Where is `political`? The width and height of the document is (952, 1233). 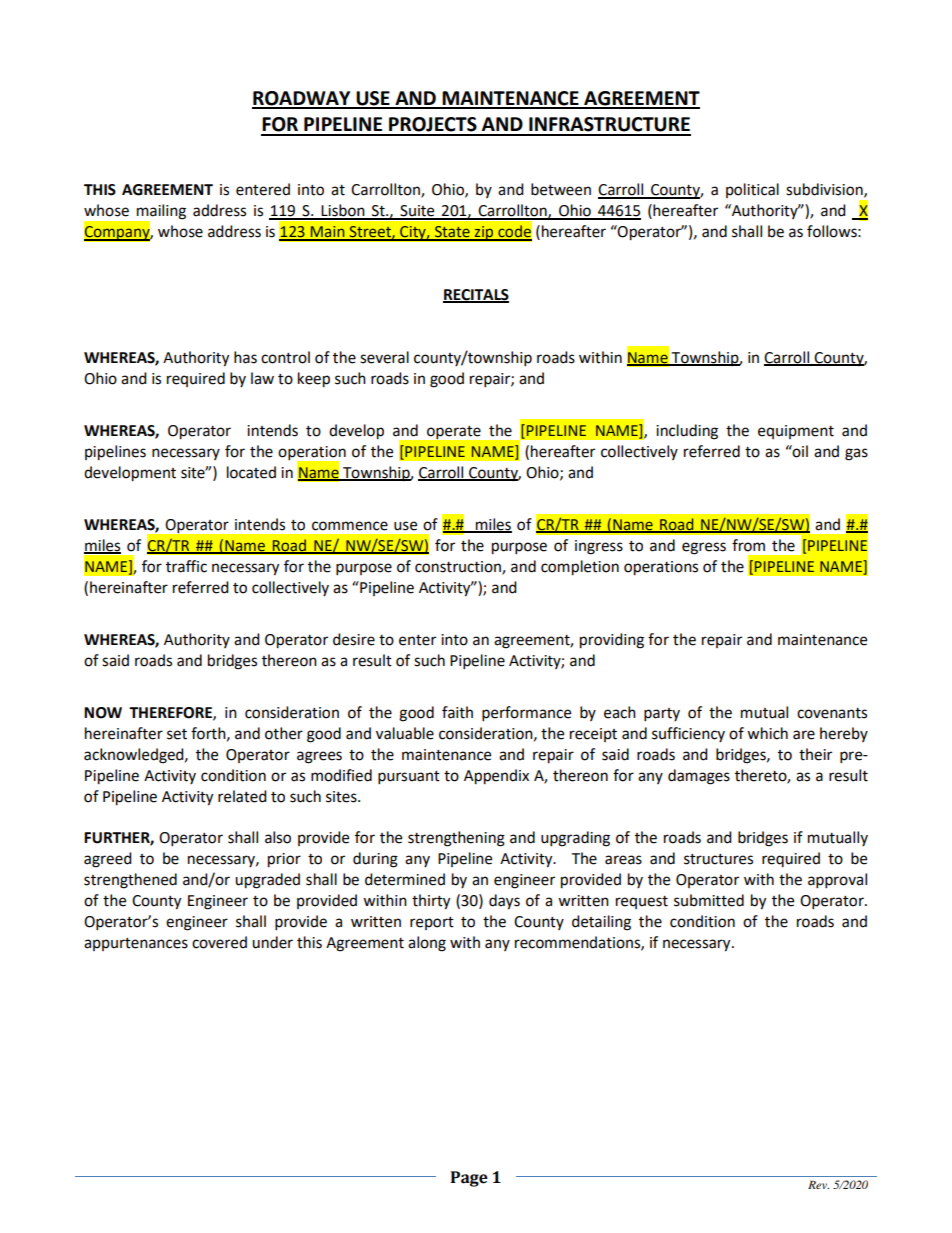 political is located at coordinates (752, 190).
